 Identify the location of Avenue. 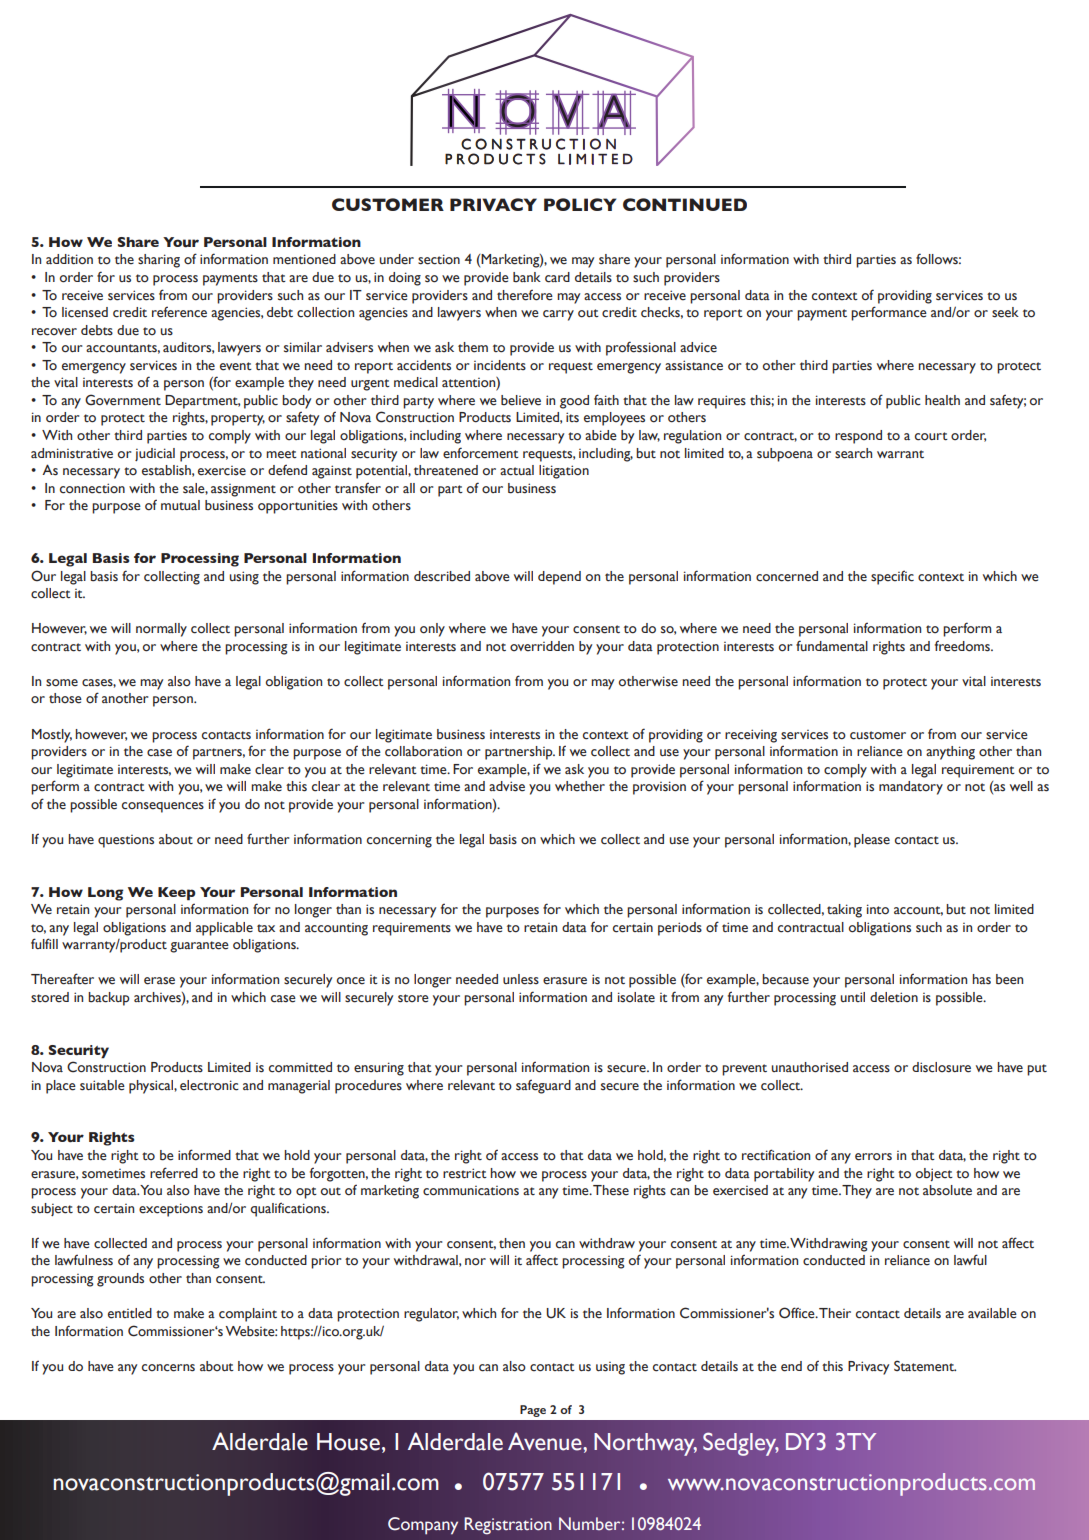
(546, 1441).
